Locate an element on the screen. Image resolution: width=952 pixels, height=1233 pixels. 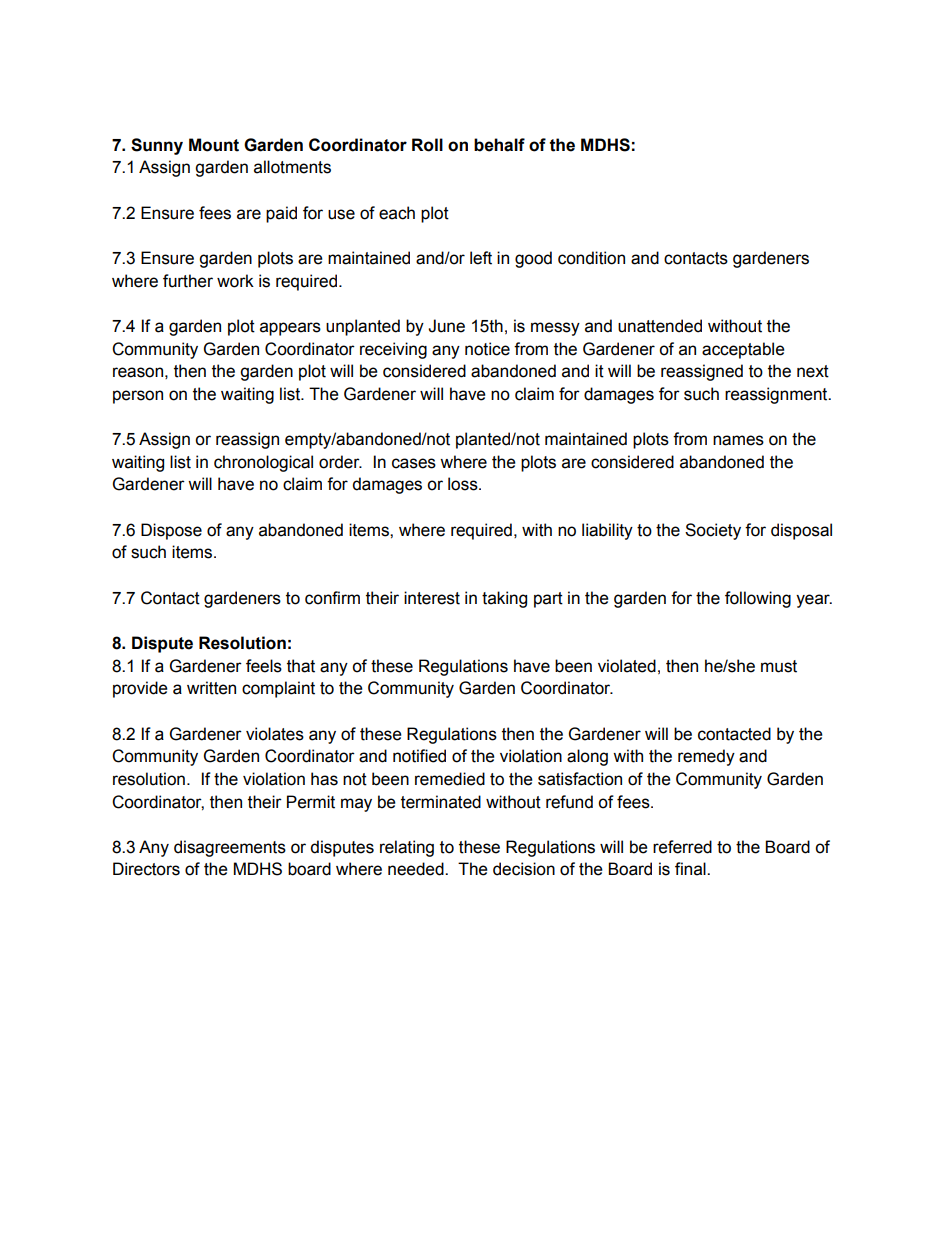
feels is located at coordinates (264, 666).
